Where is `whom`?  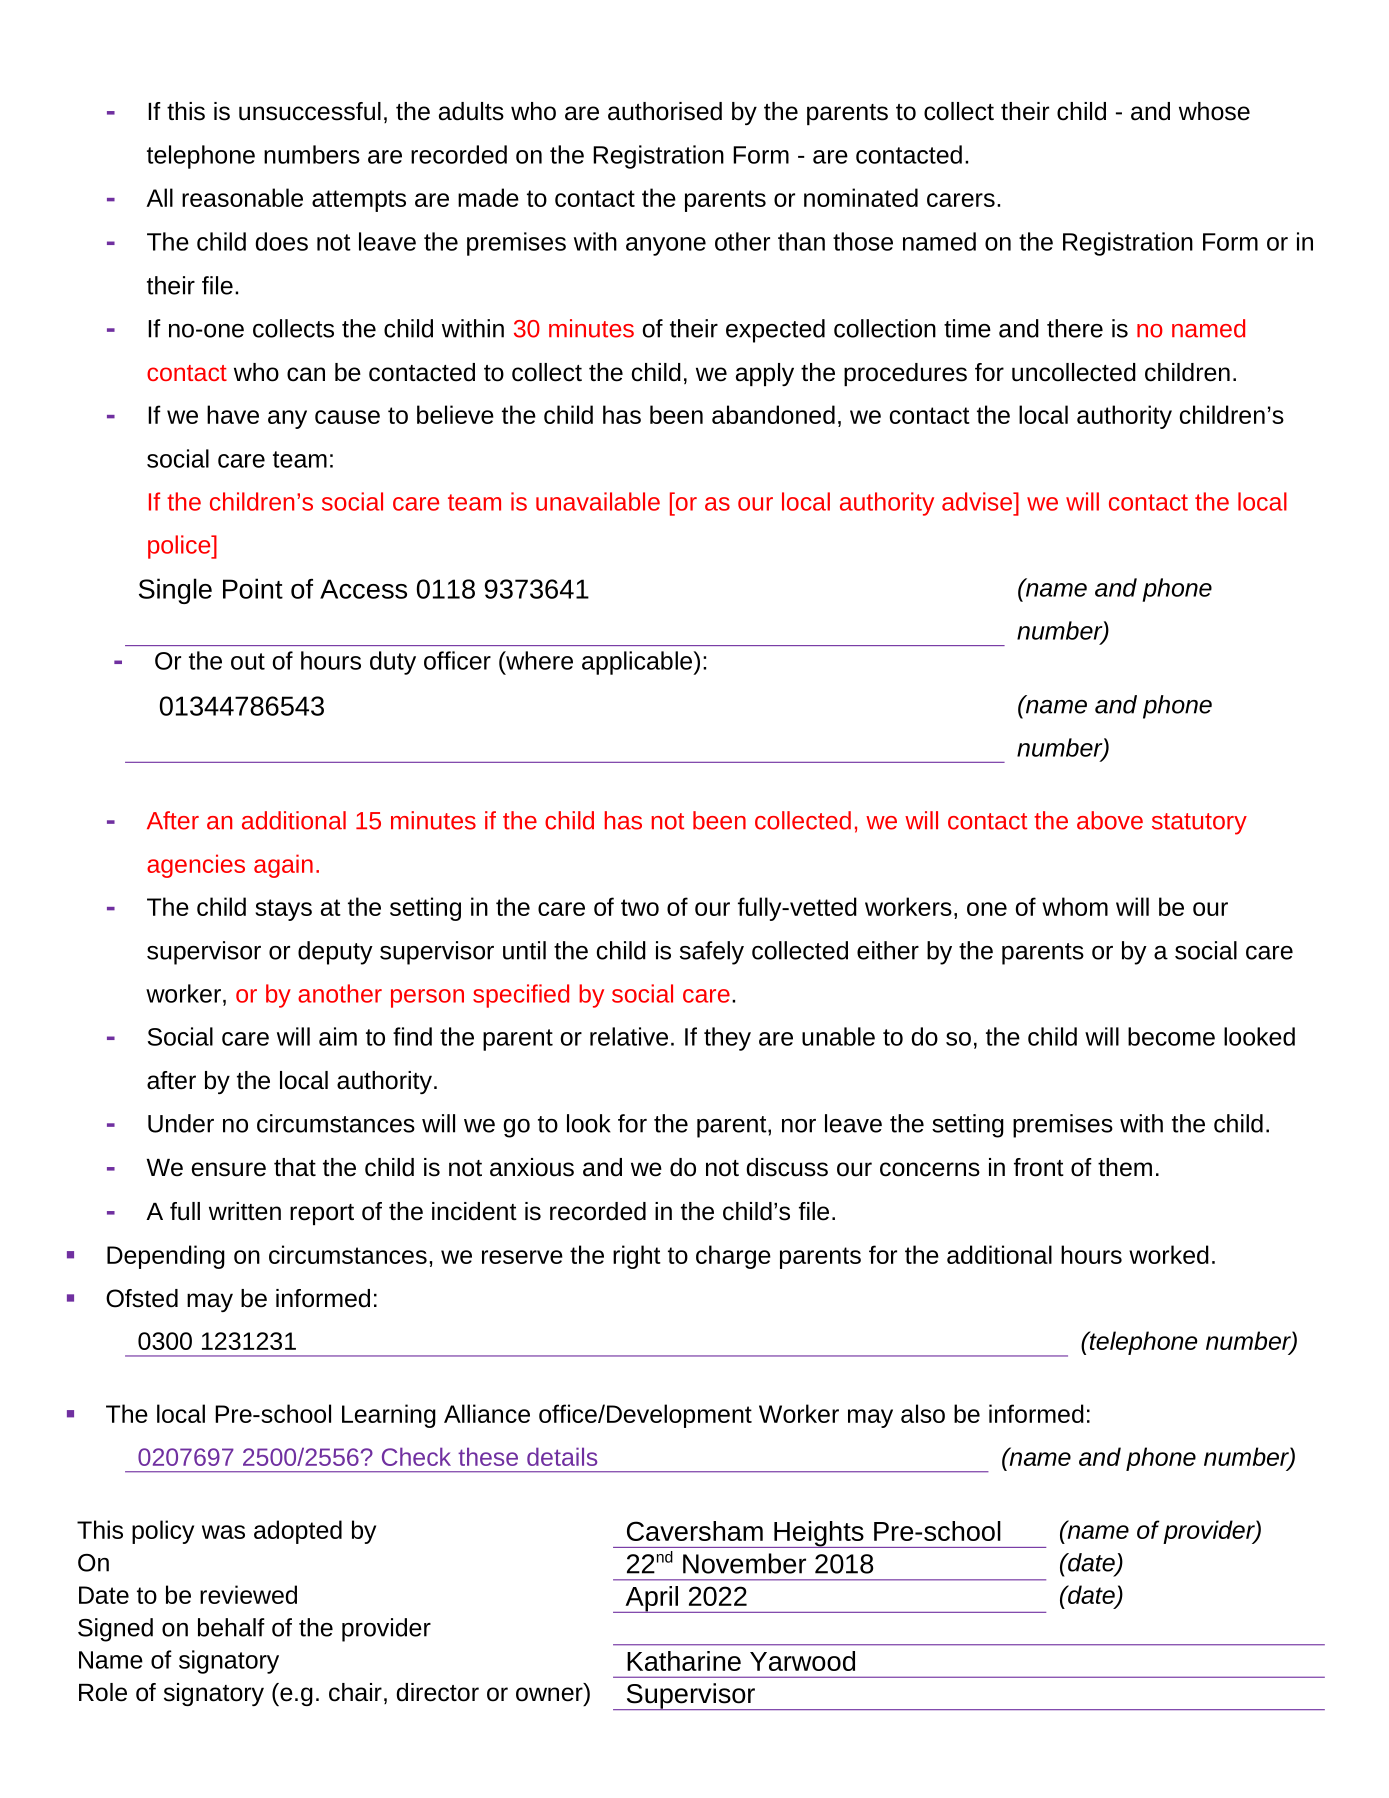
whom is located at coordinates (1075, 906).
